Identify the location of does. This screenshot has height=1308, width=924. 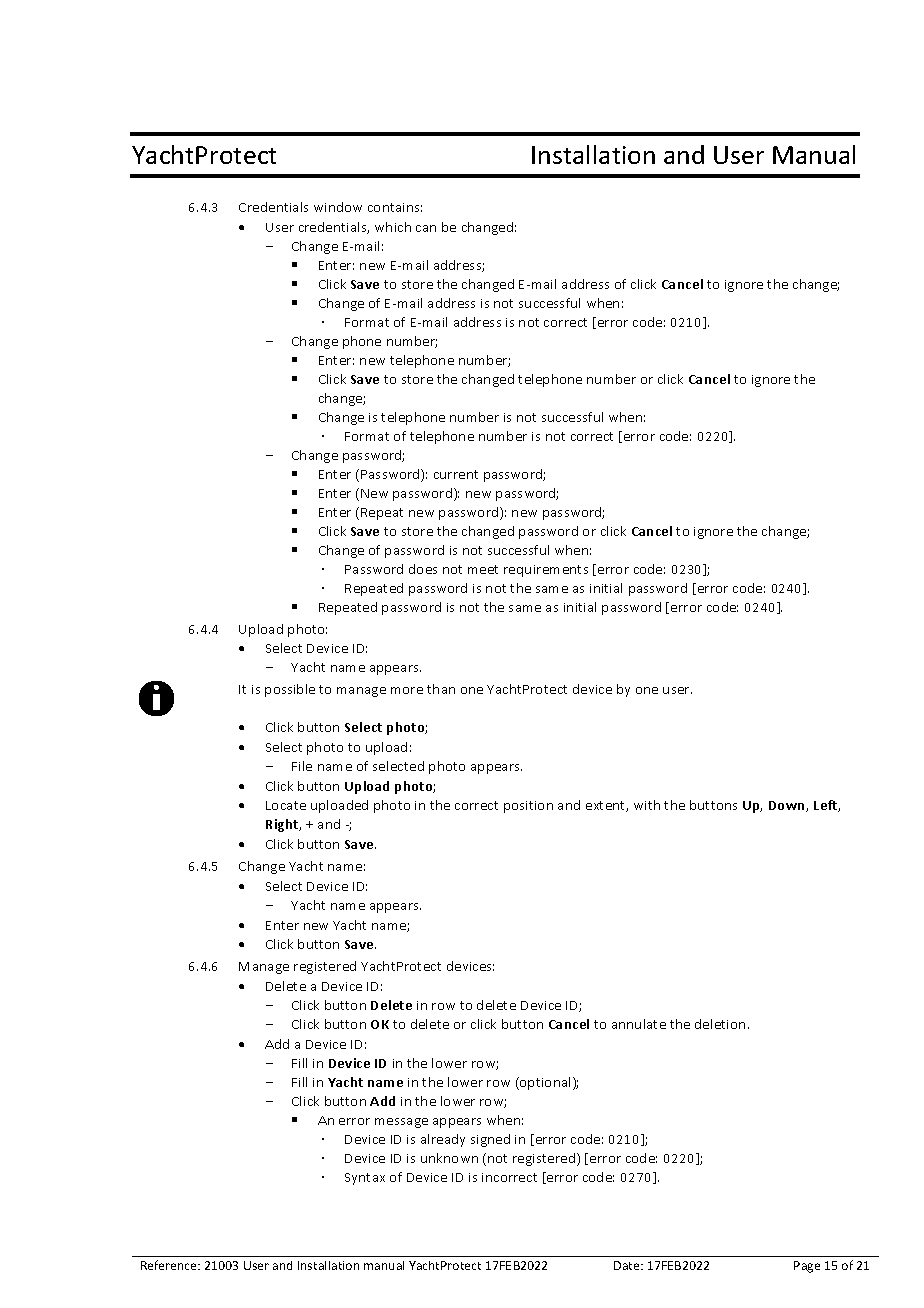
(423, 569).
